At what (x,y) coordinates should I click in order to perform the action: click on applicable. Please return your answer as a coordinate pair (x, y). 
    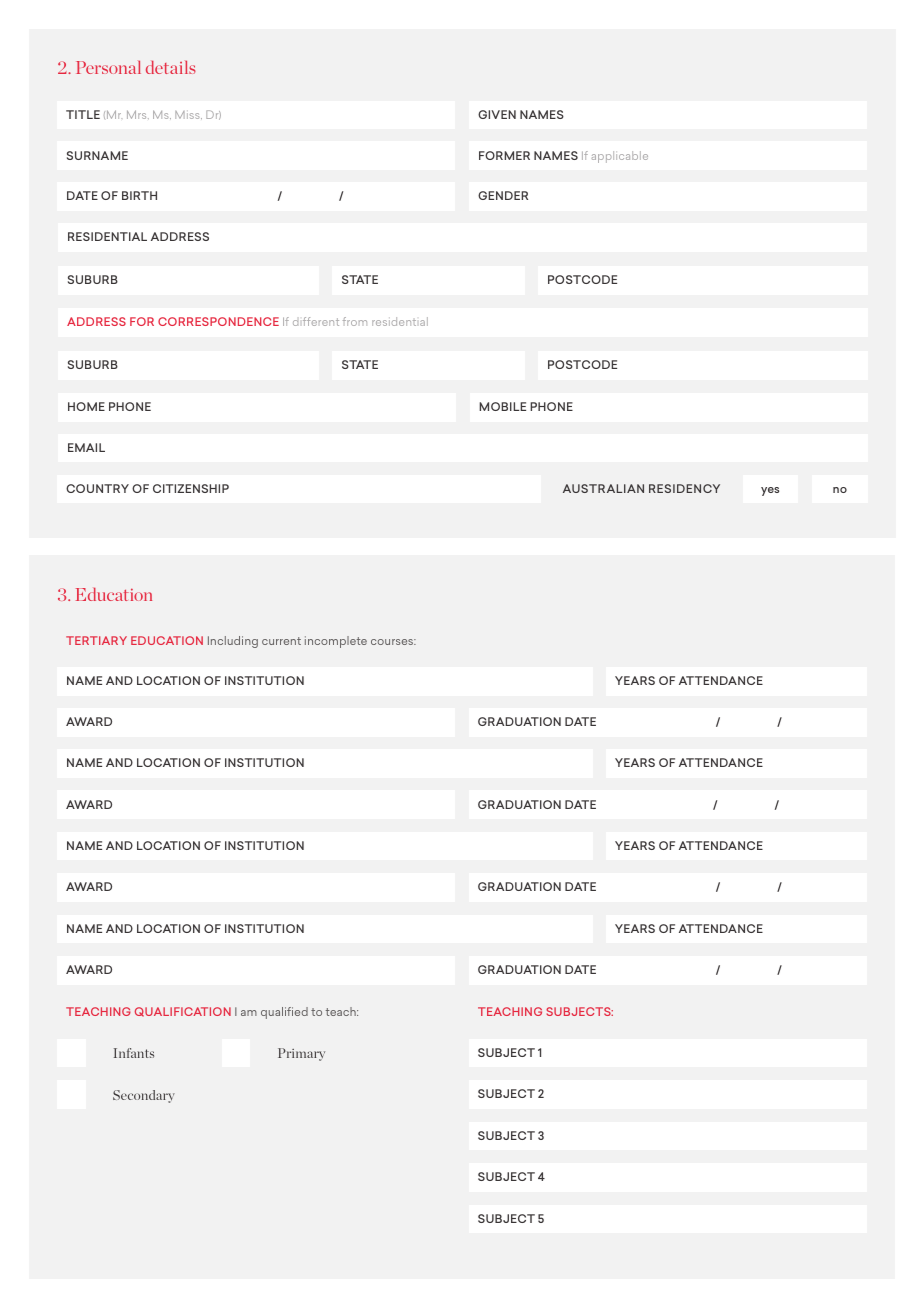
    Looking at the image, I should click on (620, 157).
